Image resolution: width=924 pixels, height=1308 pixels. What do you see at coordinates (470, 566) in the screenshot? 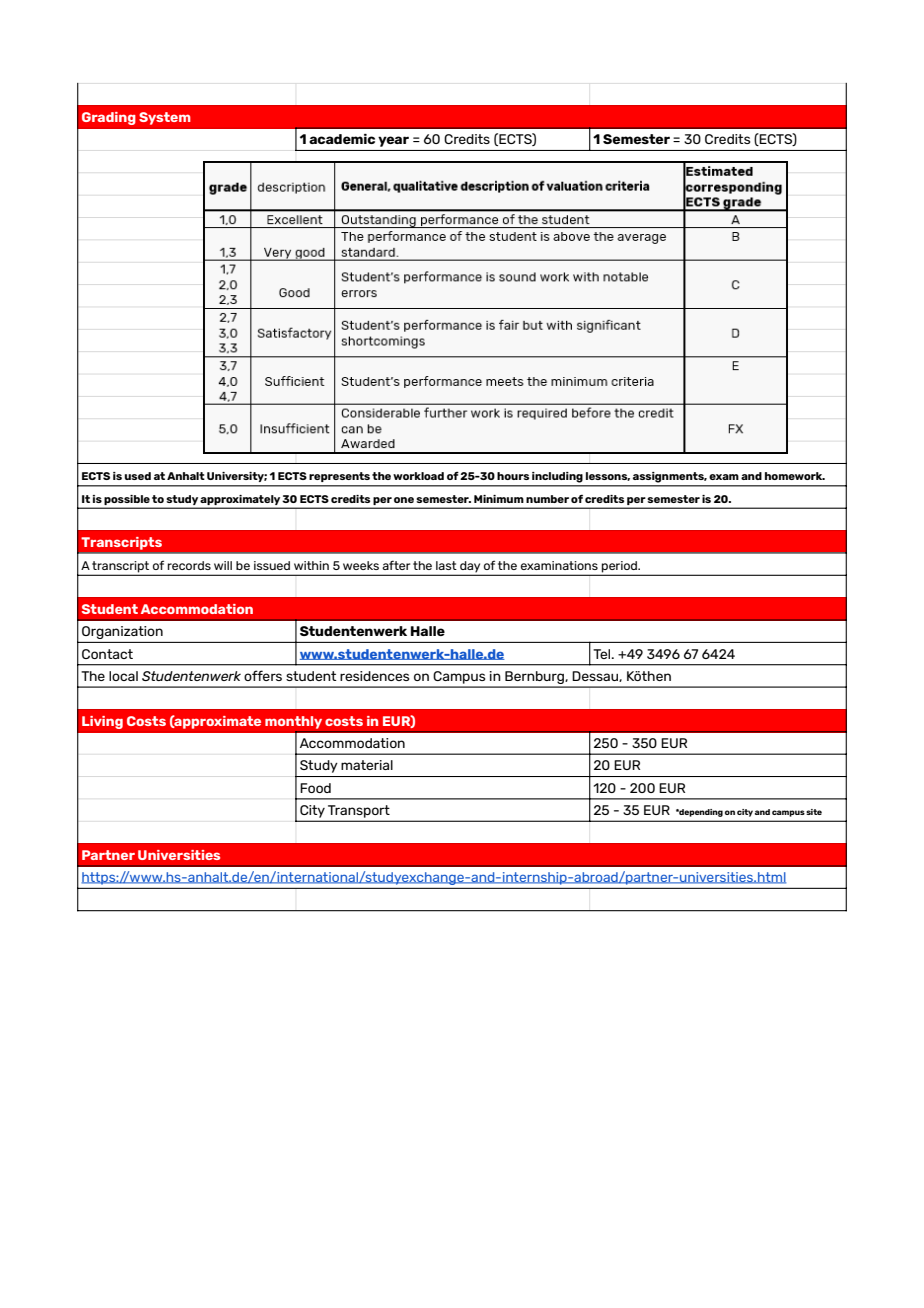
I see `day` at bounding box center [470, 566].
